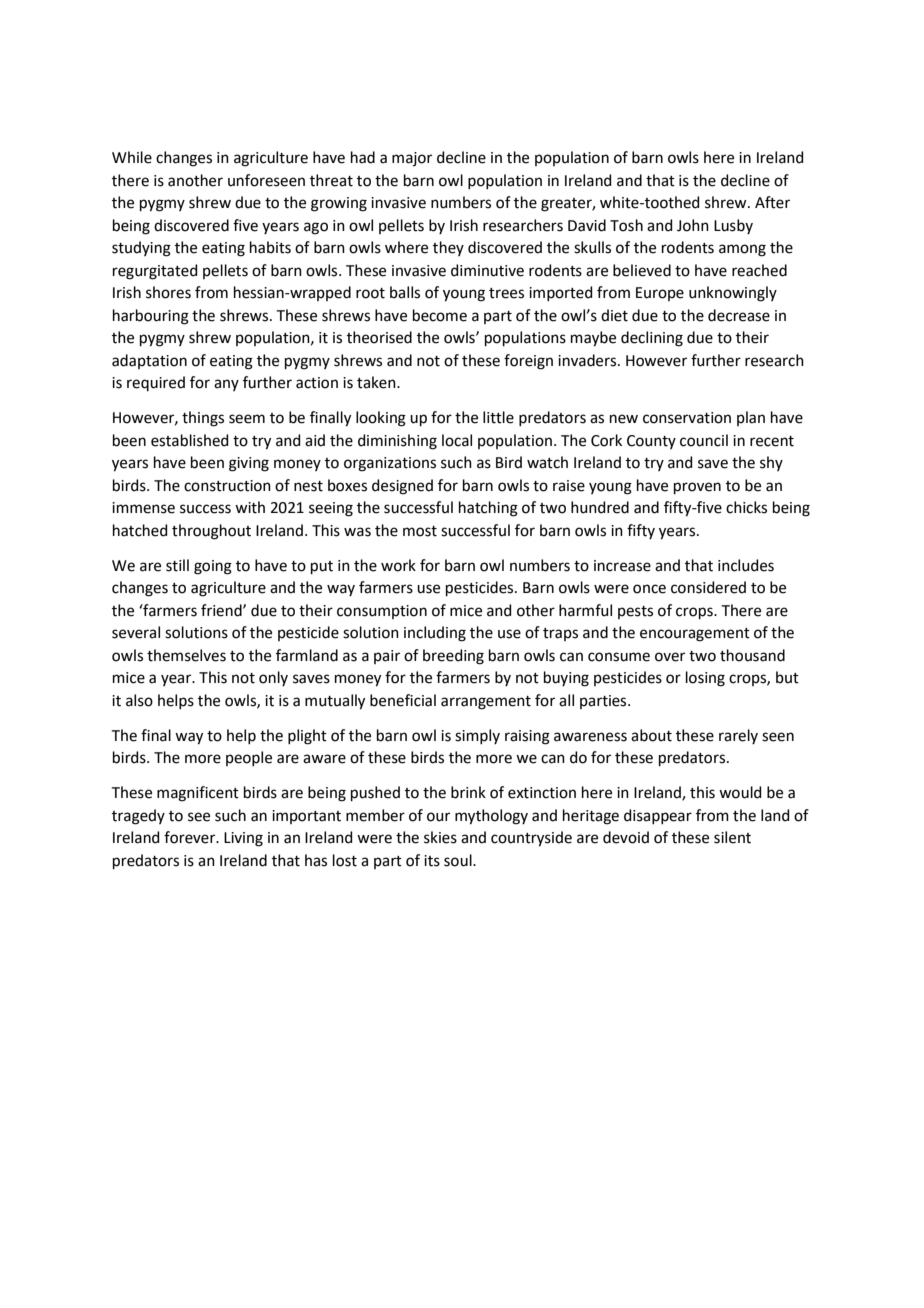  I want to click on adaptation, so click(149, 361).
